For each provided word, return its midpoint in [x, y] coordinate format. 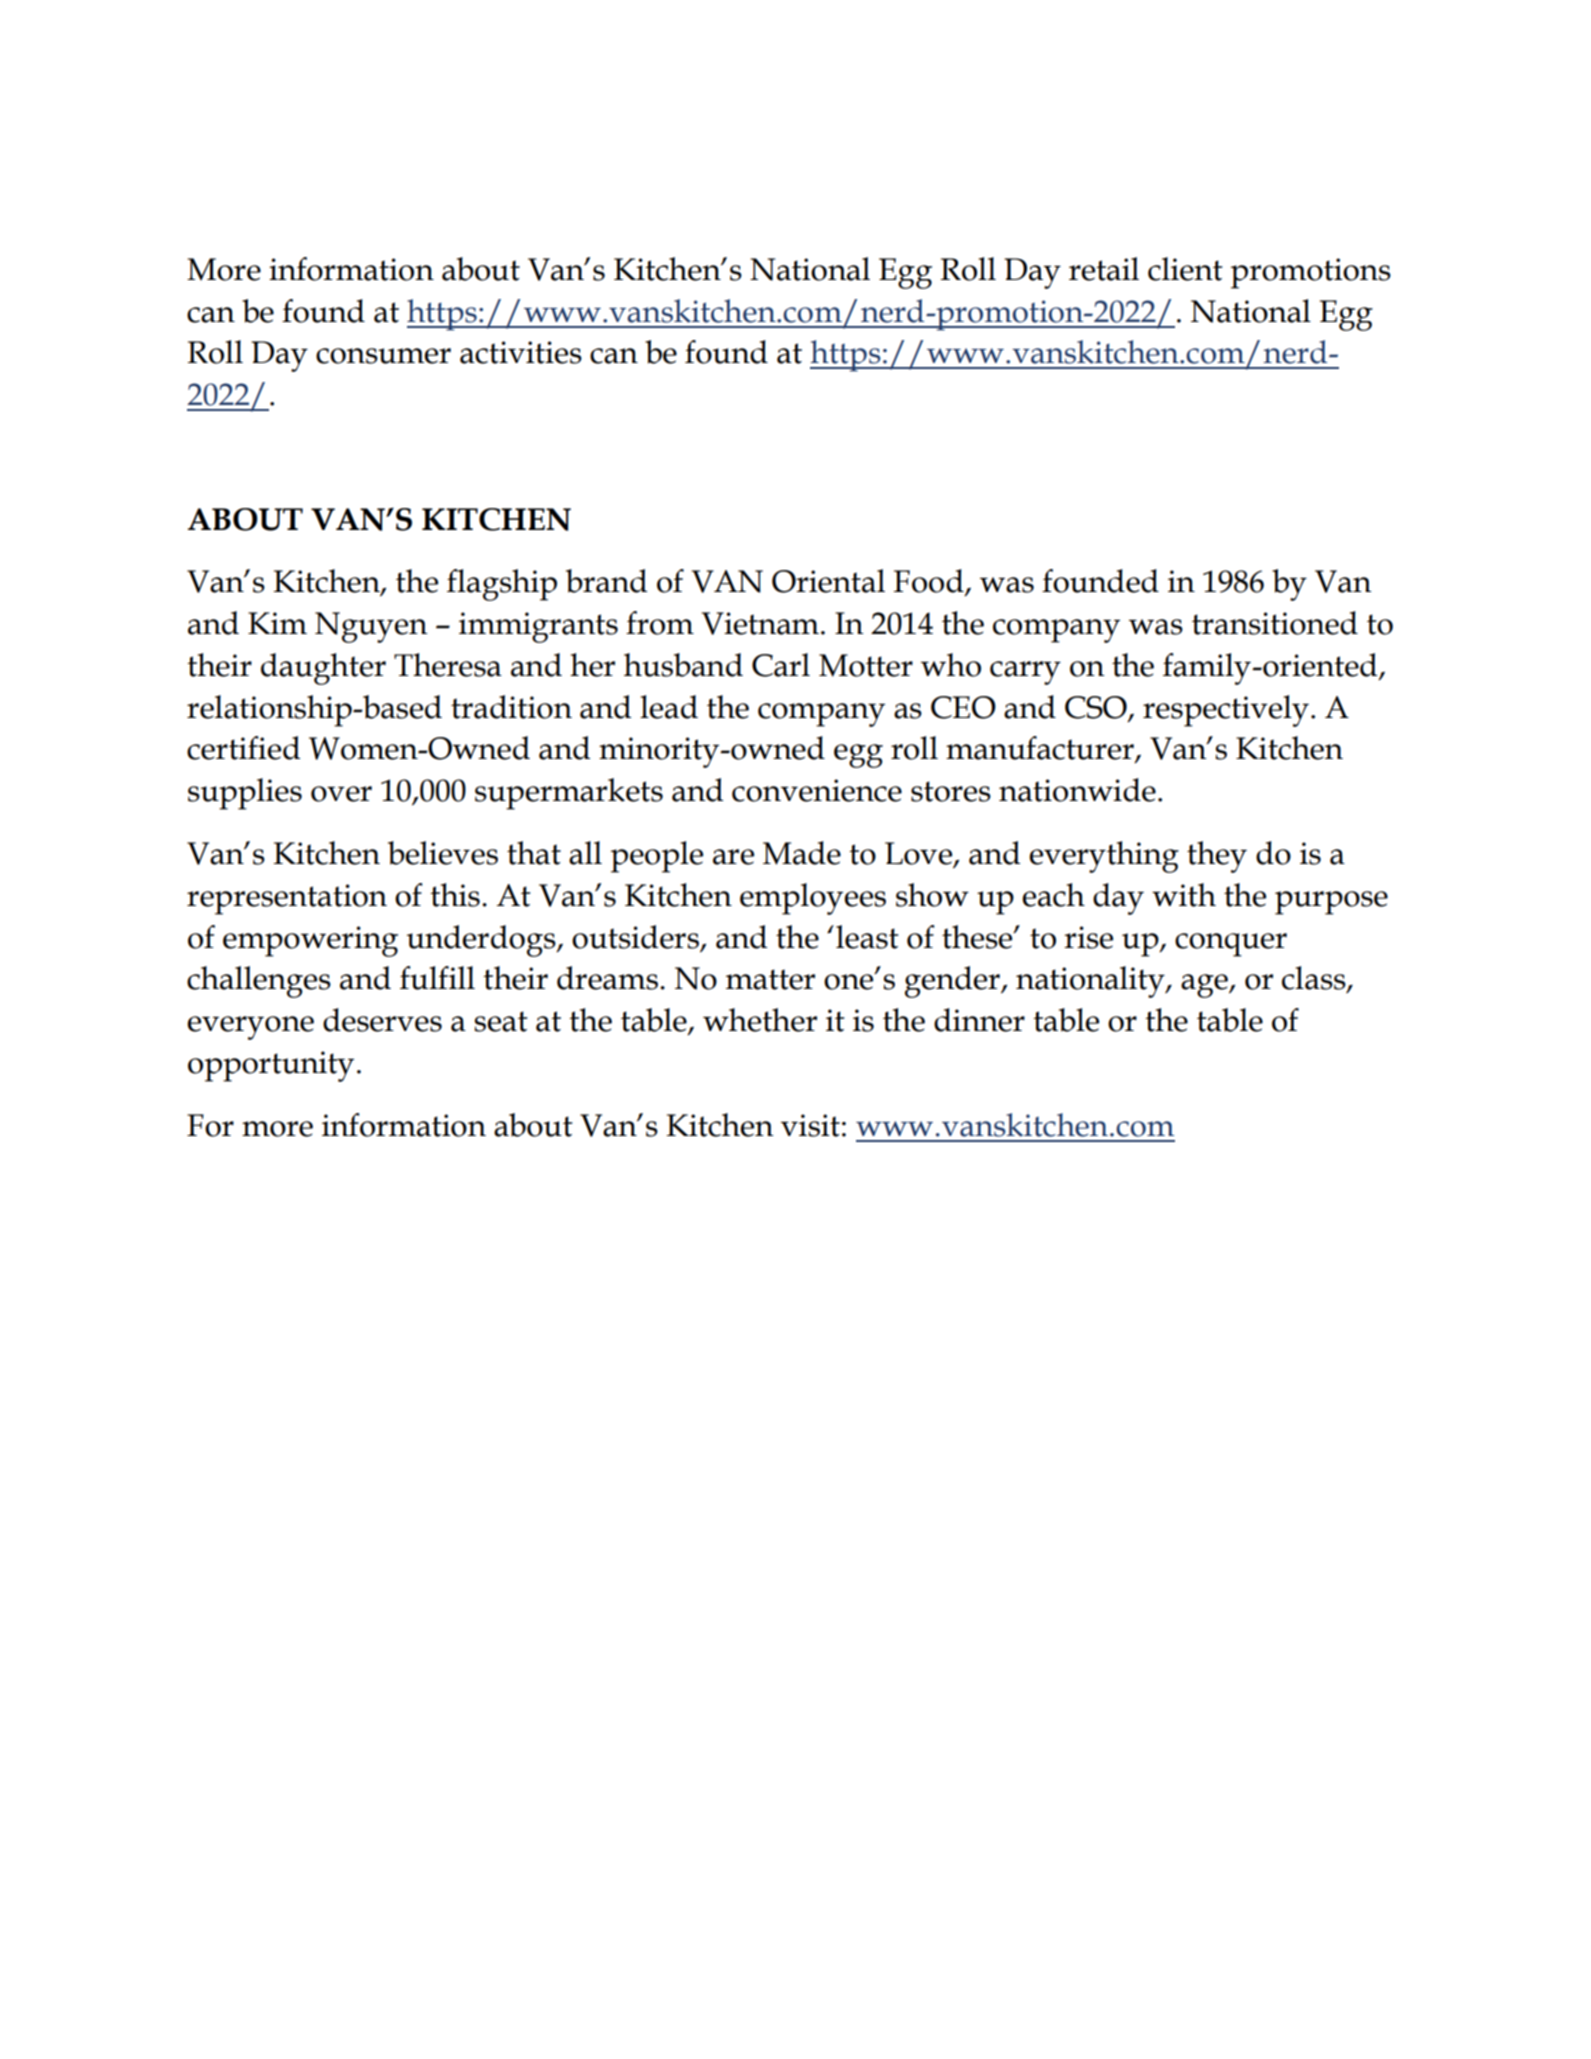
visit [810, 1125]
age [1205, 986]
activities [521, 352]
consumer [383, 356]
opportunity [271, 1066]
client [1185, 269]
